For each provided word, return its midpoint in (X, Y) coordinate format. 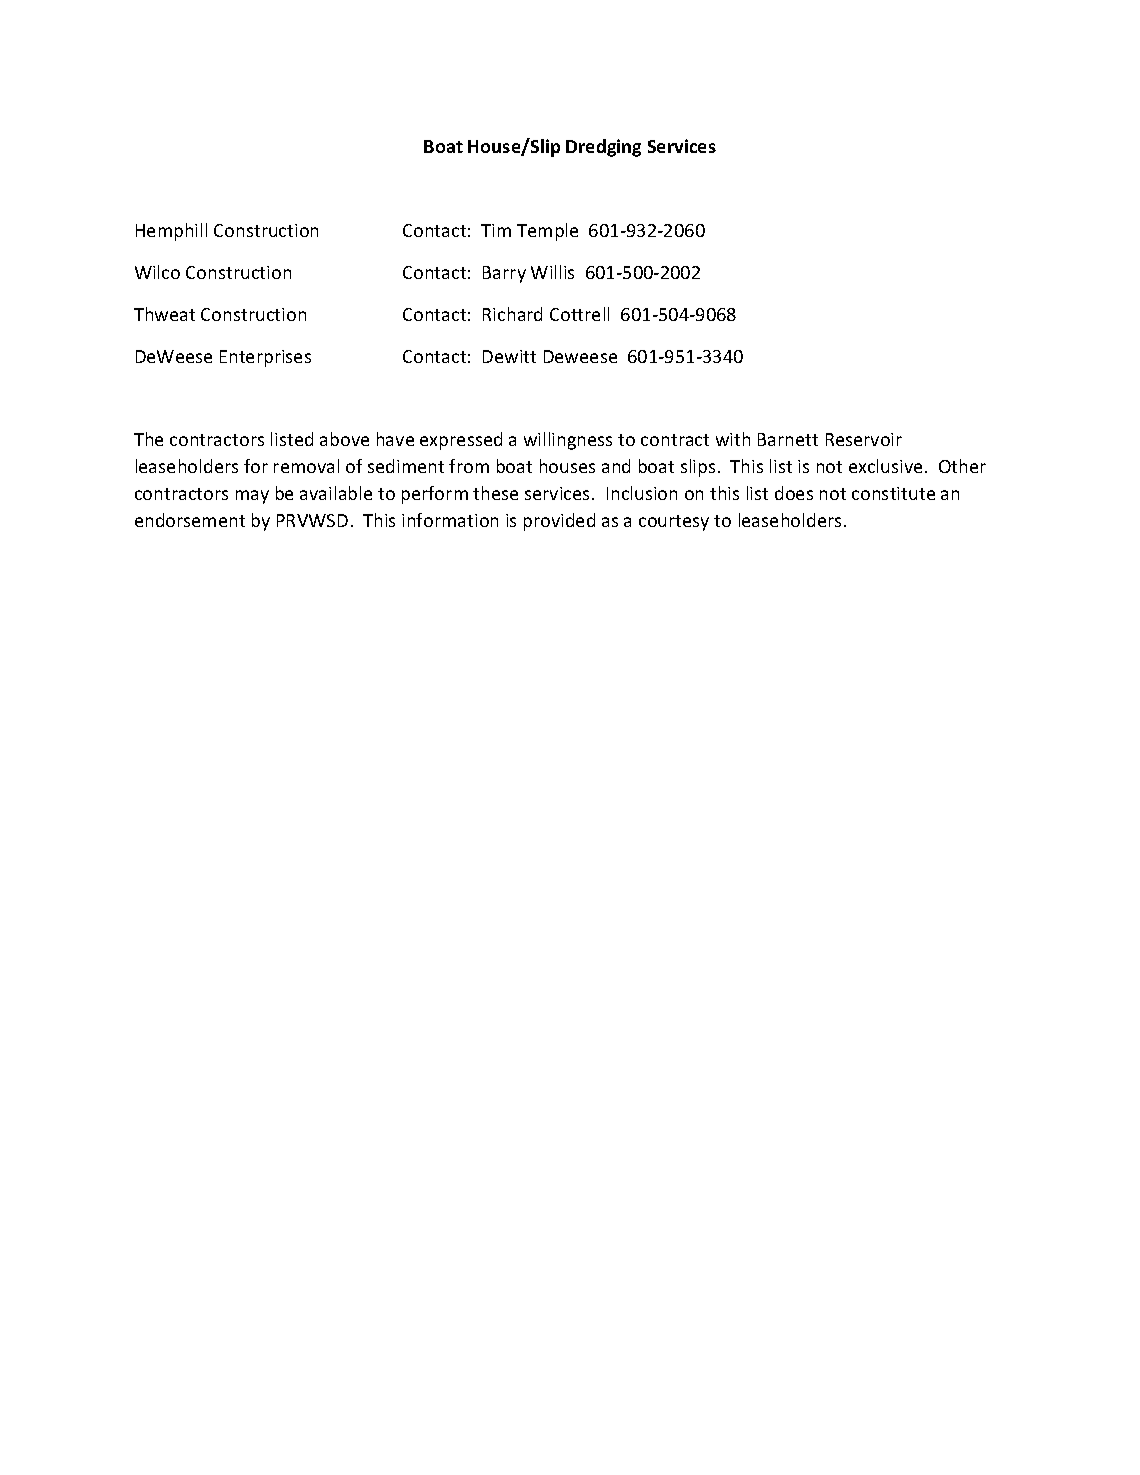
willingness (568, 441)
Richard (512, 314)
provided (559, 522)
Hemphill (171, 232)
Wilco (157, 272)
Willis (552, 272)
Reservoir (864, 439)
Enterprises (265, 358)
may (252, 497)
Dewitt (509, 356)
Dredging (603, 148)
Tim (496, 230)
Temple (547, 232)
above (344, 439)
